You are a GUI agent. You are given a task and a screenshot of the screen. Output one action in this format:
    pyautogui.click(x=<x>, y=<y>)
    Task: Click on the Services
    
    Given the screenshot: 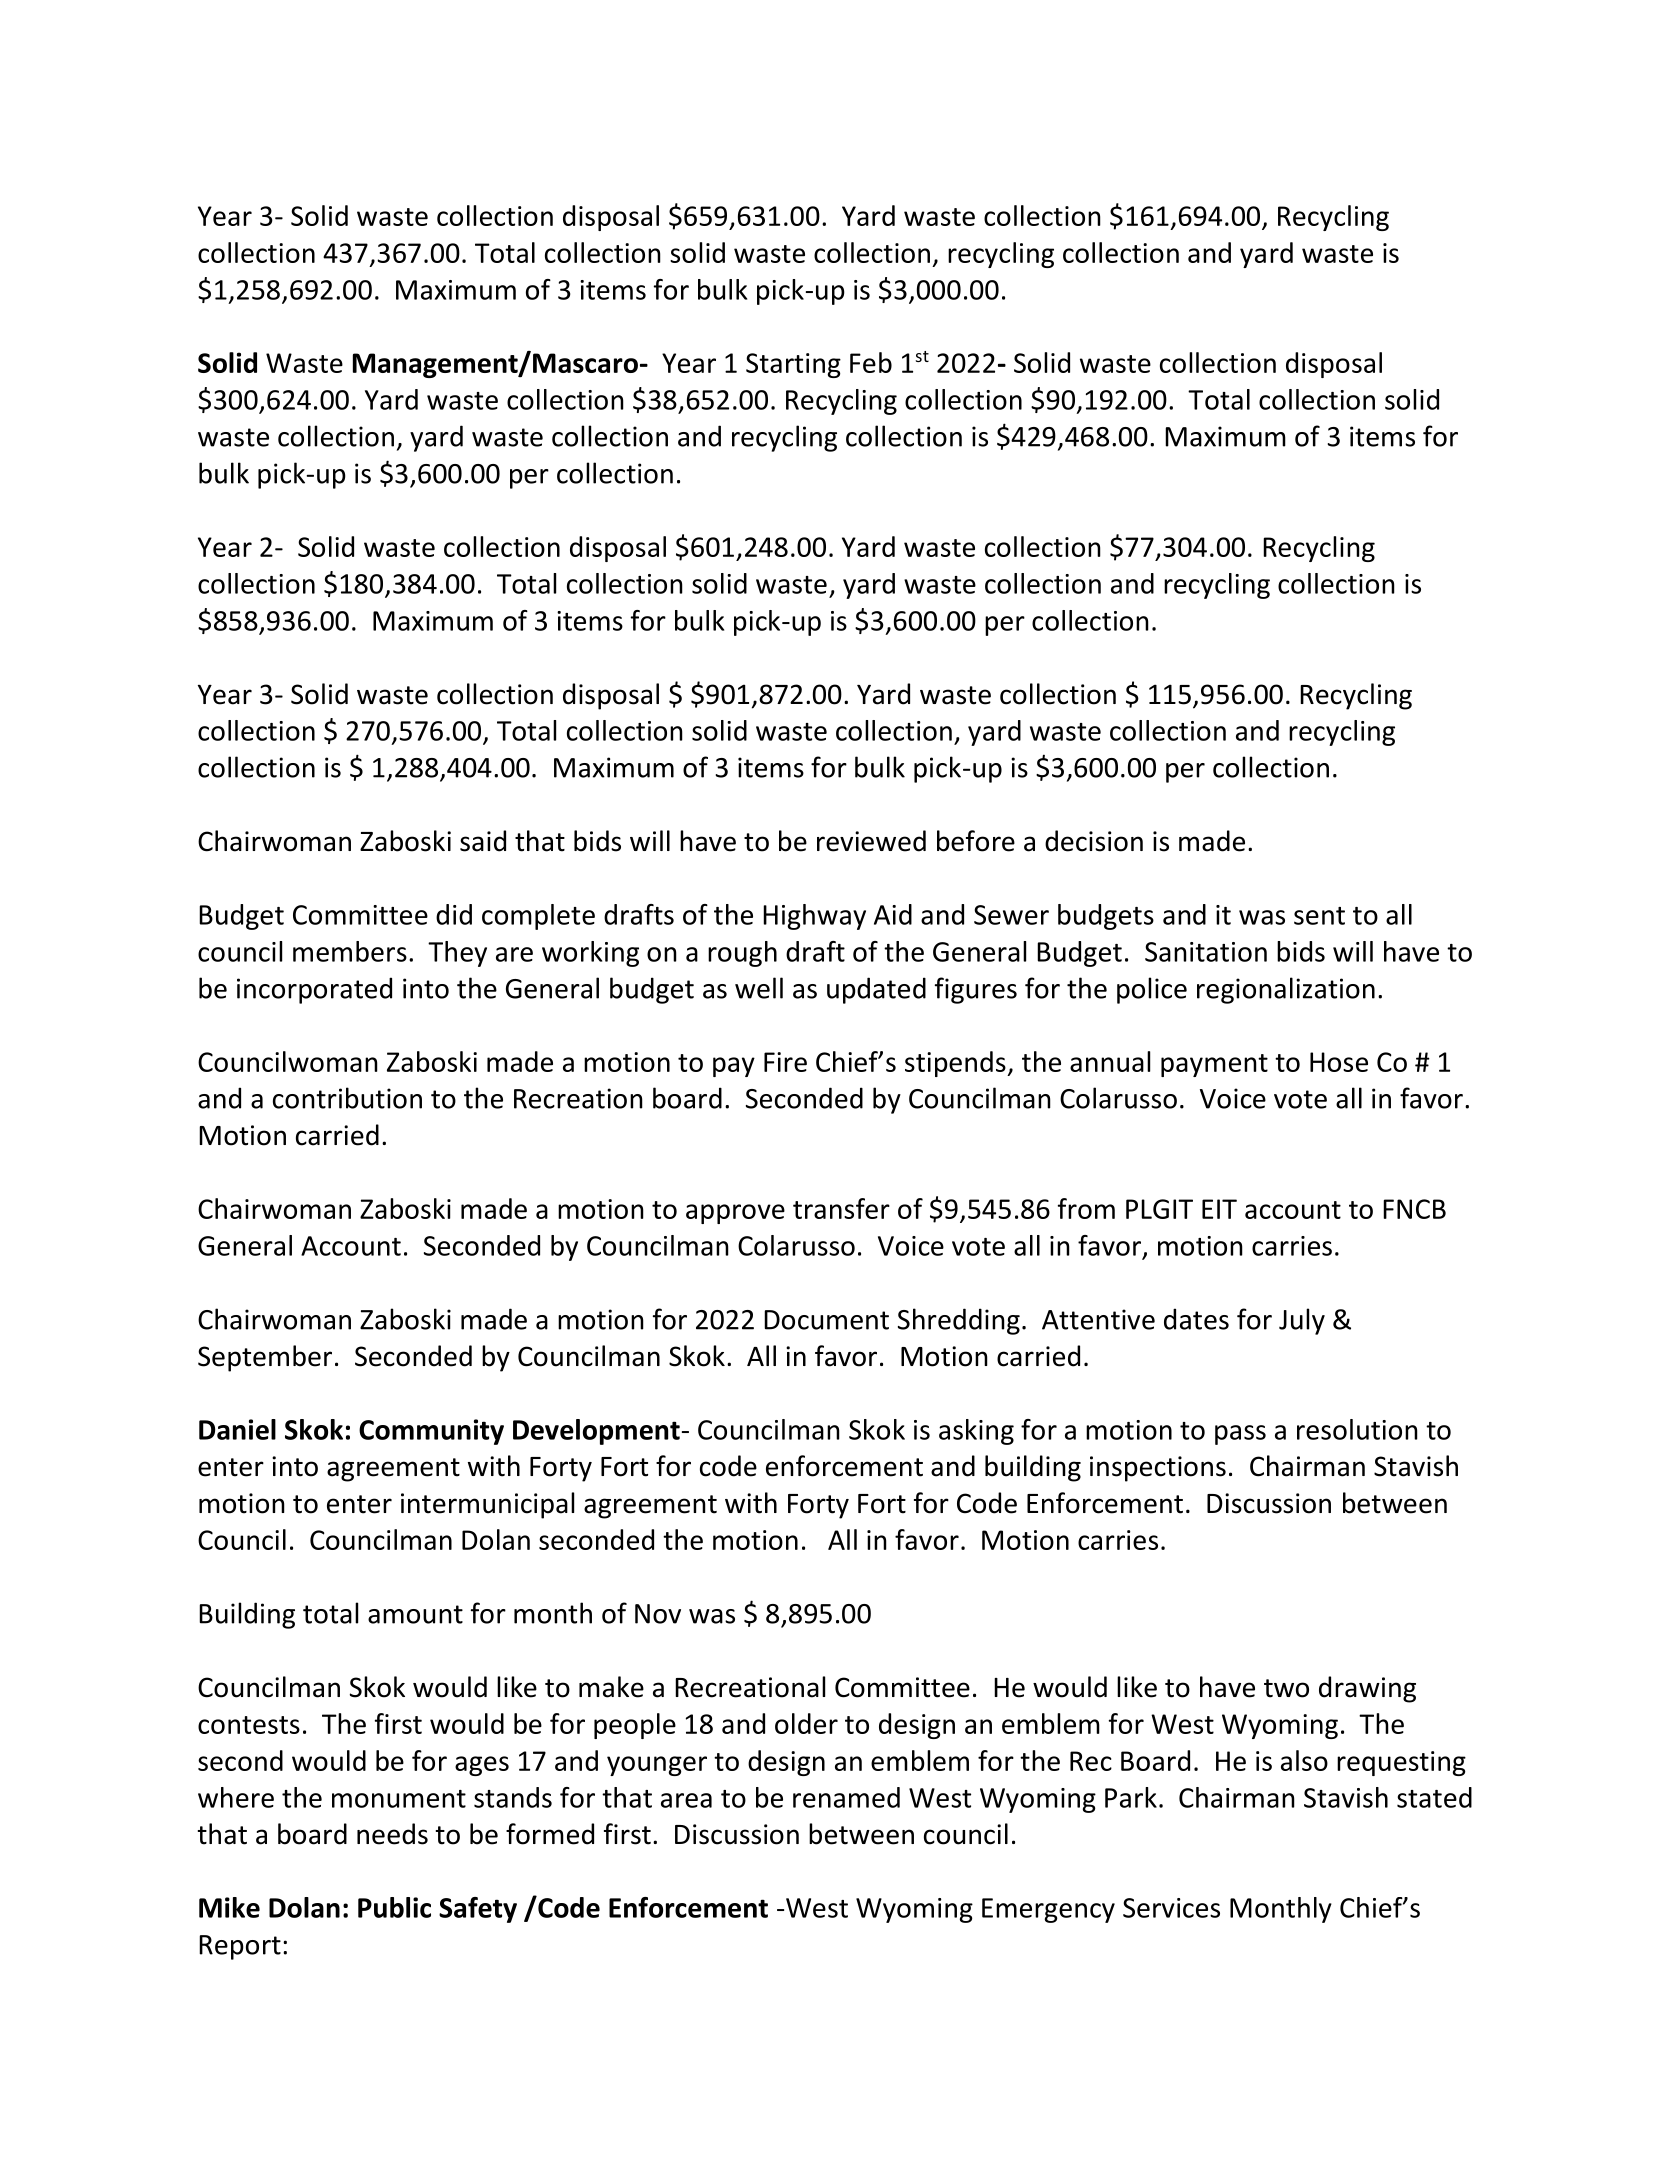 What is the action you would take?
    pyautogui.click(x=1171, y=1908)
